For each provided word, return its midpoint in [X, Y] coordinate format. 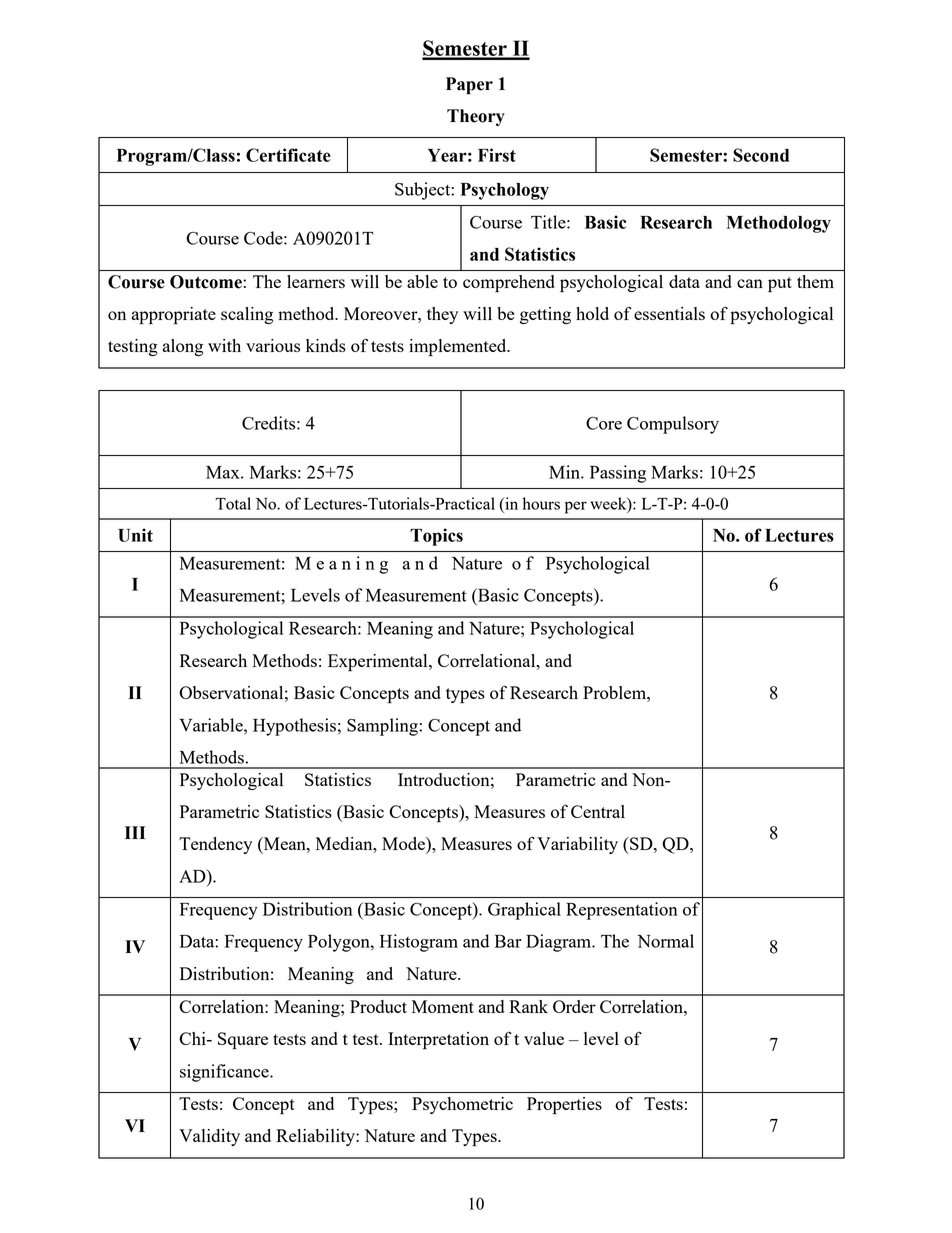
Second [761, 155]
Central [598, 811]
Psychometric [462, 1105]
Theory [476, 117]
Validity [209, 1137]
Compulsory [673, 425]
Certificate [288, 155]
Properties [564, 1105]
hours [541, 503]
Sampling [383, 727]
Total [233, 503]
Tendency [215, 845]
